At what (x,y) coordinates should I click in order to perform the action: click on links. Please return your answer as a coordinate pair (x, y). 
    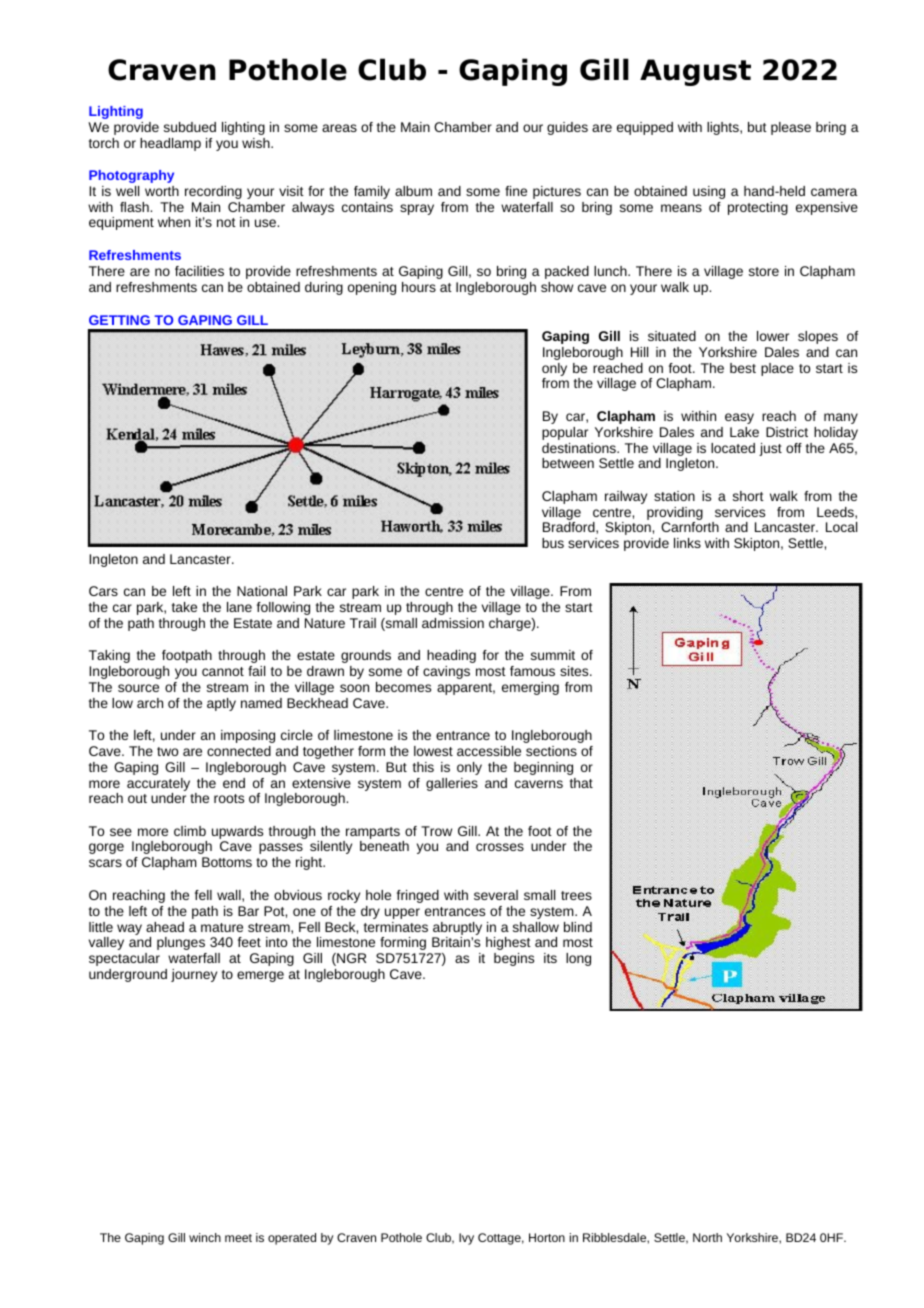
    Looking at the image, I should click on (687, 543).
